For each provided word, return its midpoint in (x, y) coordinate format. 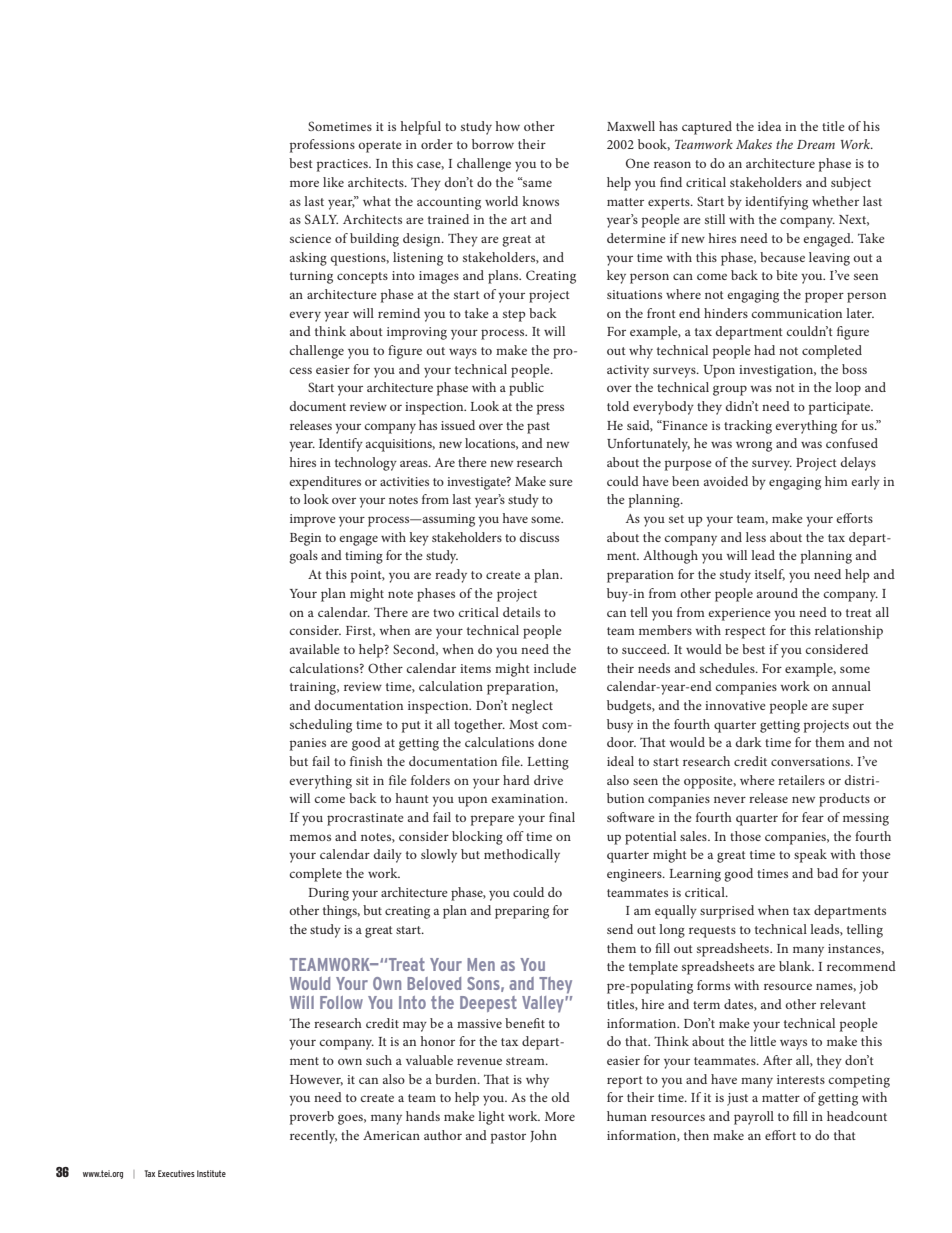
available (315, 649)
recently (313, 1137)
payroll (754, 1118)
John (543, 1136)
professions (322, 146)
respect (745, 633)
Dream (816, 144)
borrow (493, 144)
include (555, 668)
